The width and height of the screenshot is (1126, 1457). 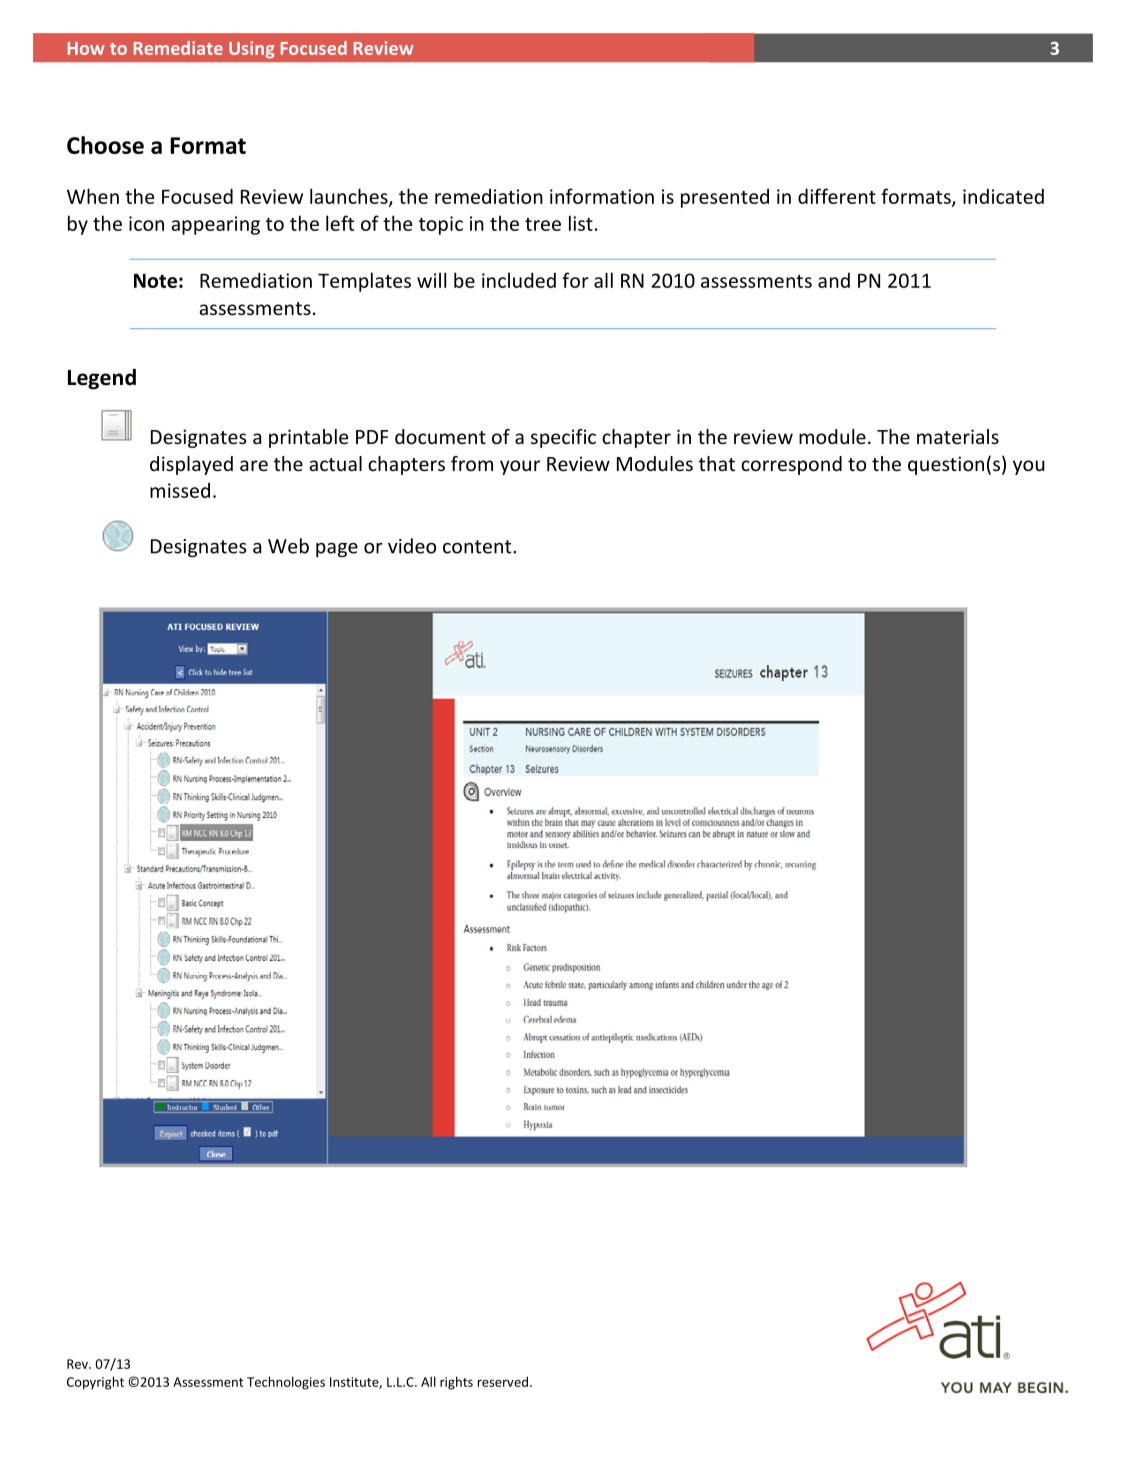 I want to click on different, so click(x=837, y=196).
